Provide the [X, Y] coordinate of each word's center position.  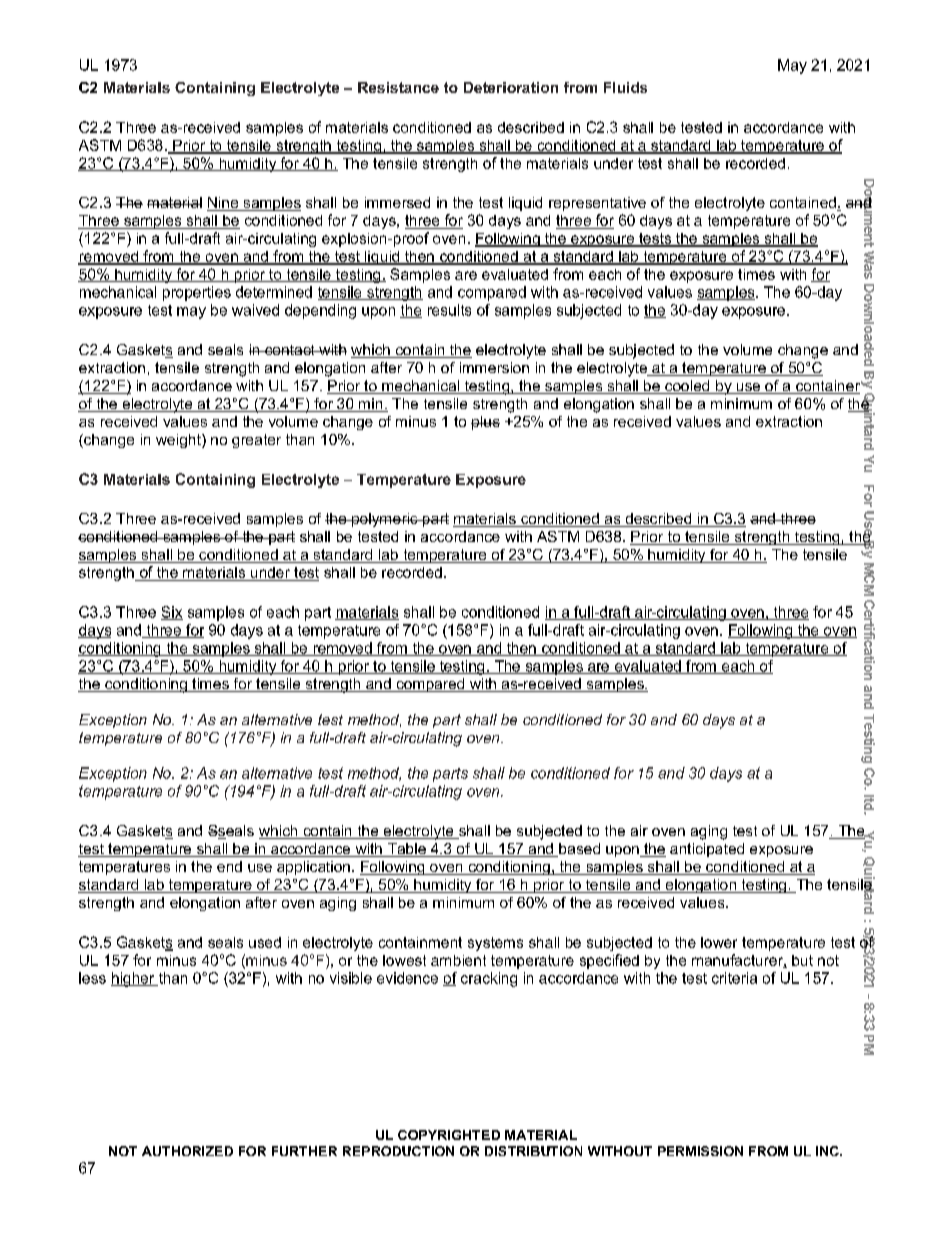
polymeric [385, 520]
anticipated [707, 850]
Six [172, 613]
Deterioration [511, 87]
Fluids [625, 87]
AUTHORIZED [187, 1151]
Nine [224, 204]
